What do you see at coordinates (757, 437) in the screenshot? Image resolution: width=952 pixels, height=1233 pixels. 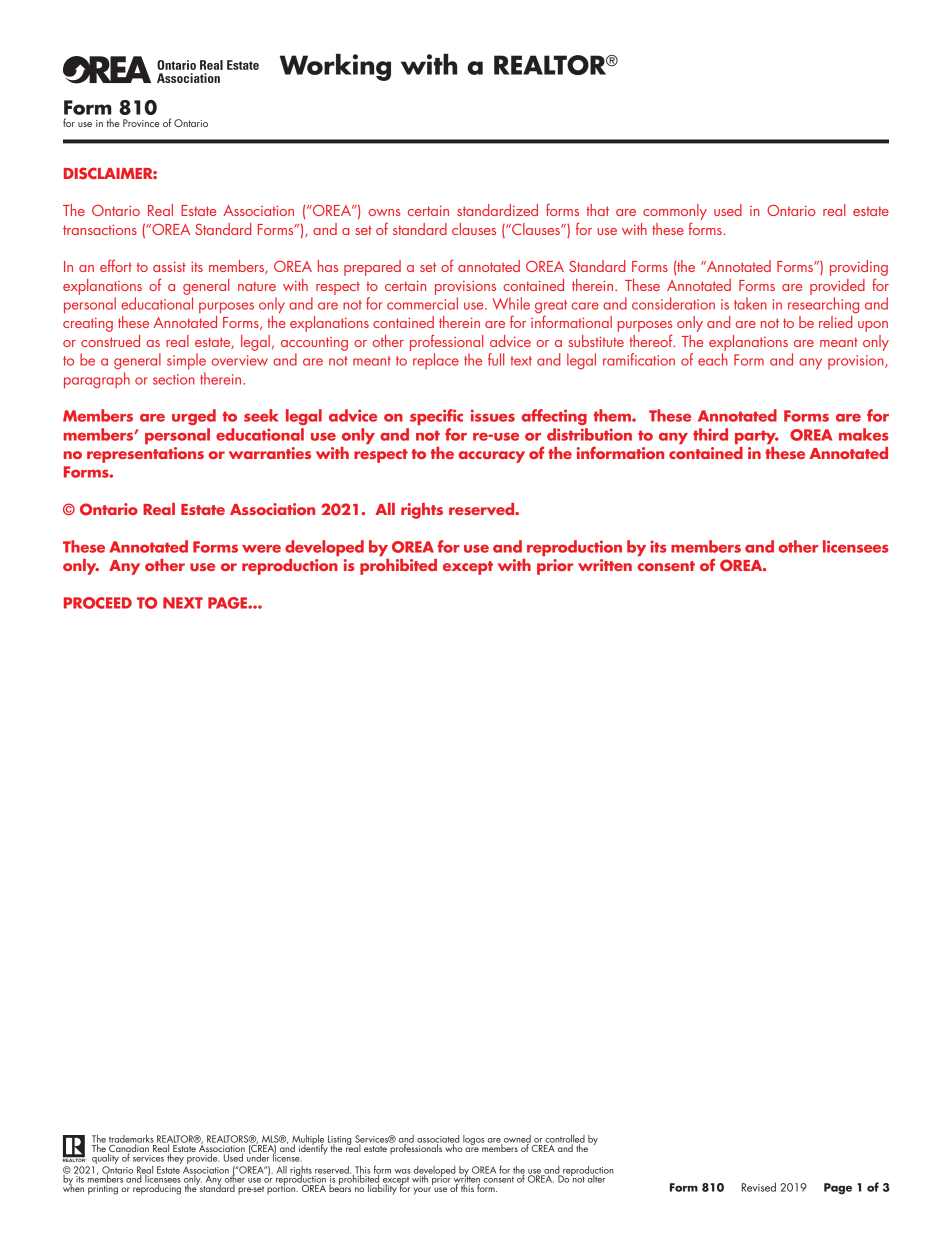 I see `party` at bounding box center [757, 437].
